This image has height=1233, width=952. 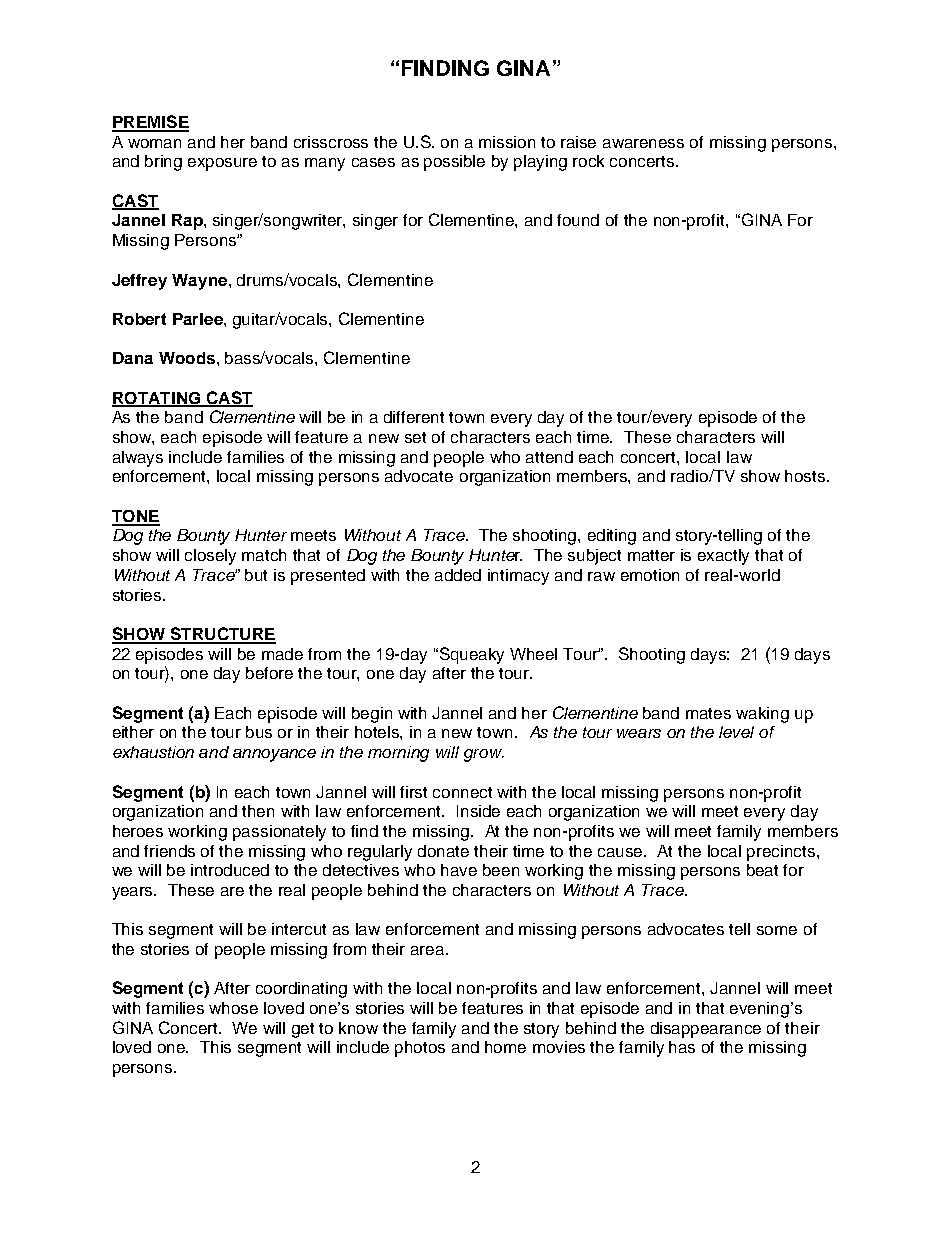 What do you see at coordinates (454, 163) in the image?
I see `possible` at bounding box center [454, 163].
